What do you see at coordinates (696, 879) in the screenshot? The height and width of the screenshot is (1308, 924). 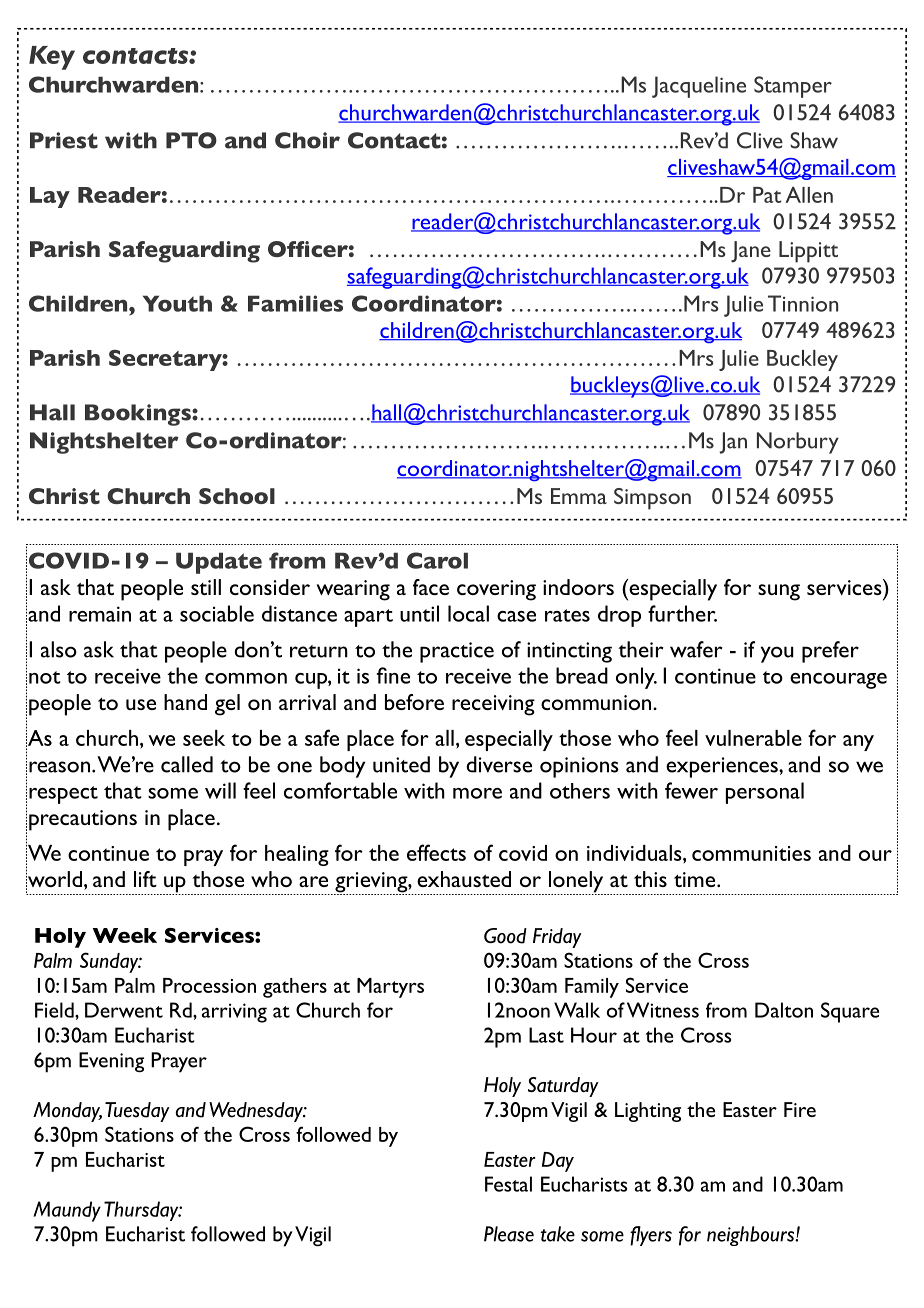 I see `time` at bounding box center [696, 879].
